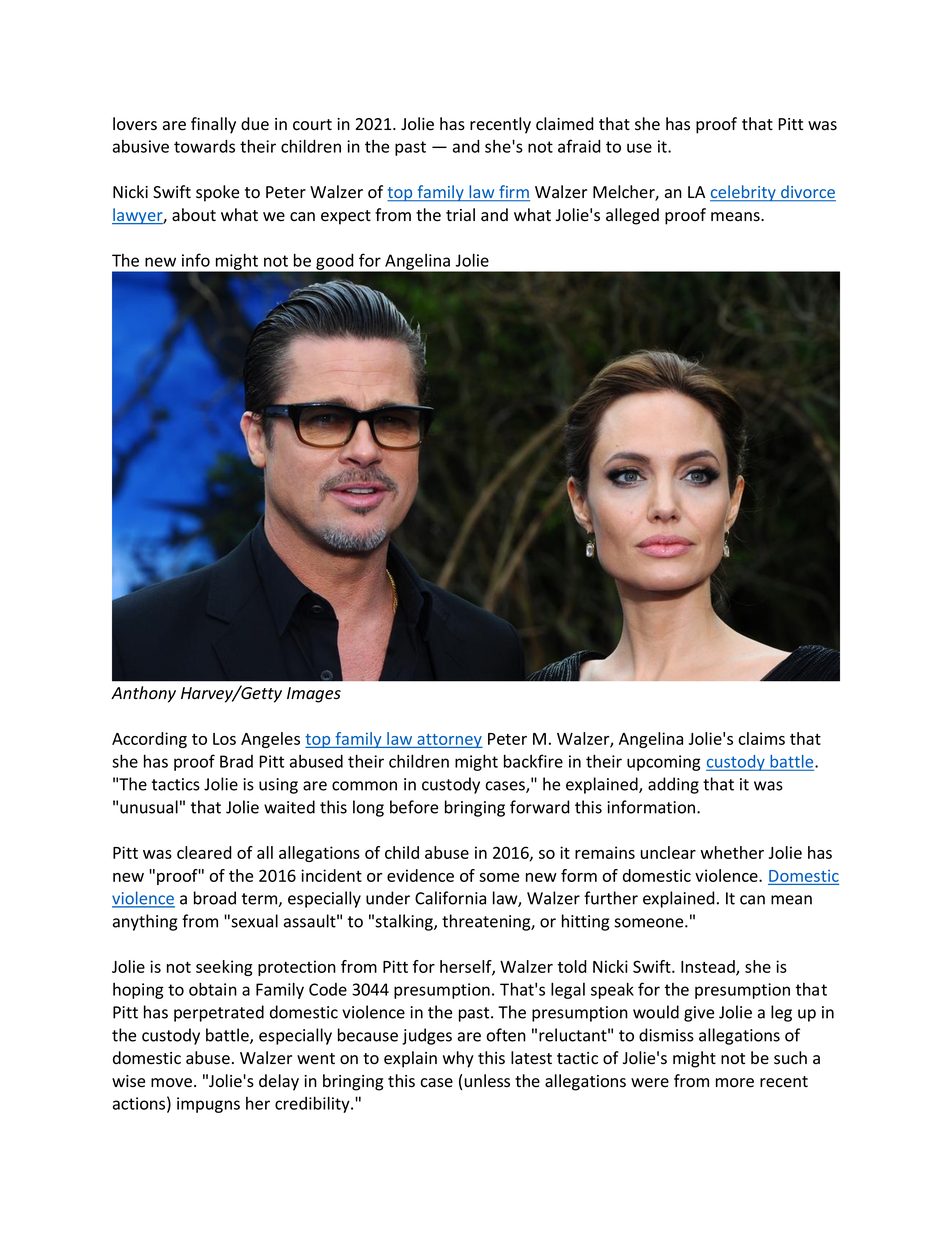  Describe the element at coordinates (632, 216) in the page. I see `alleged` at that location.
